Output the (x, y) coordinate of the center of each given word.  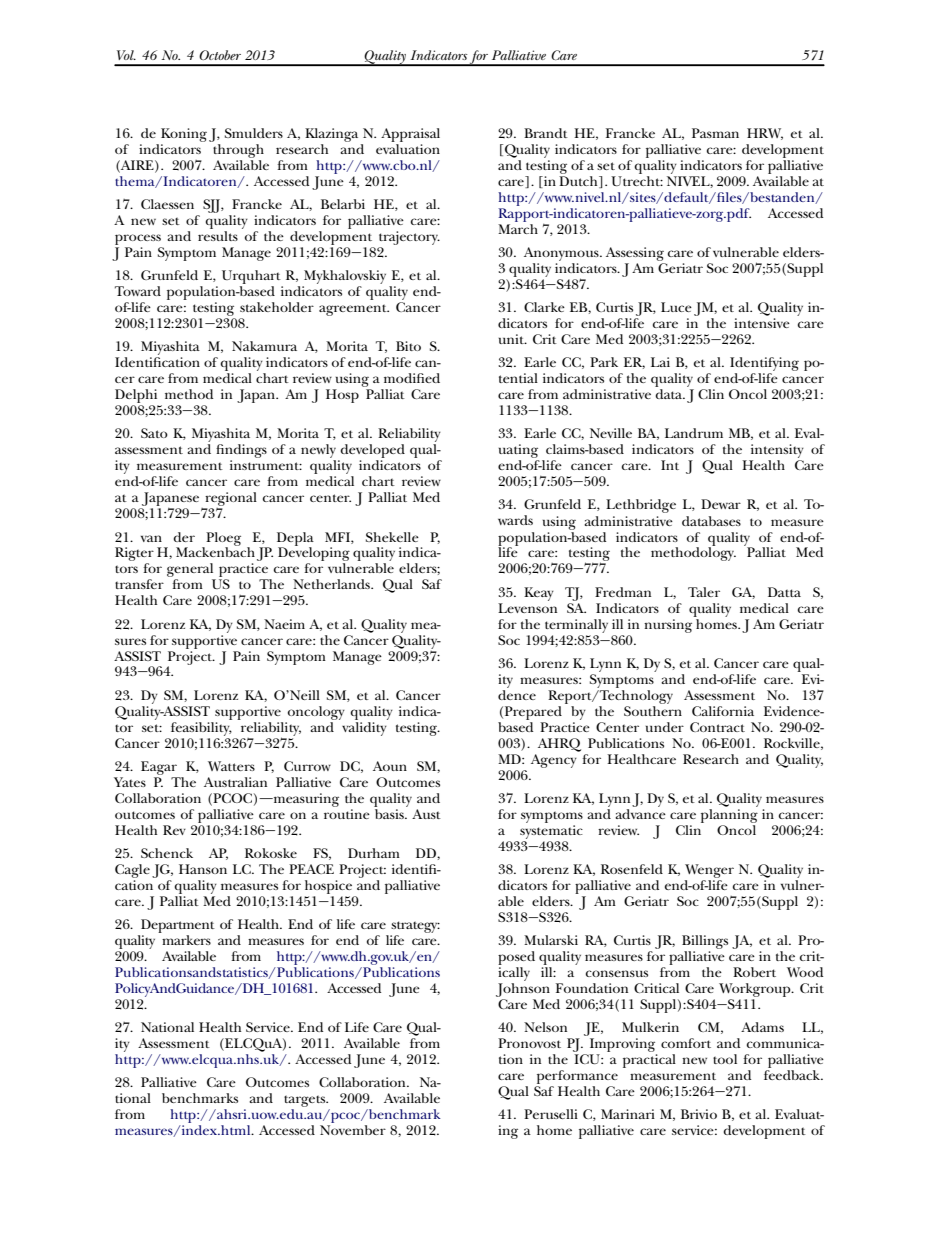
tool (725, 1059)
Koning (184, 135)
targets (306, 1101)
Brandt (546, 133)
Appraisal (410, 135)
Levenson (527, 608)
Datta (784, 592)
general (191, 571)
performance (577, 1077)
